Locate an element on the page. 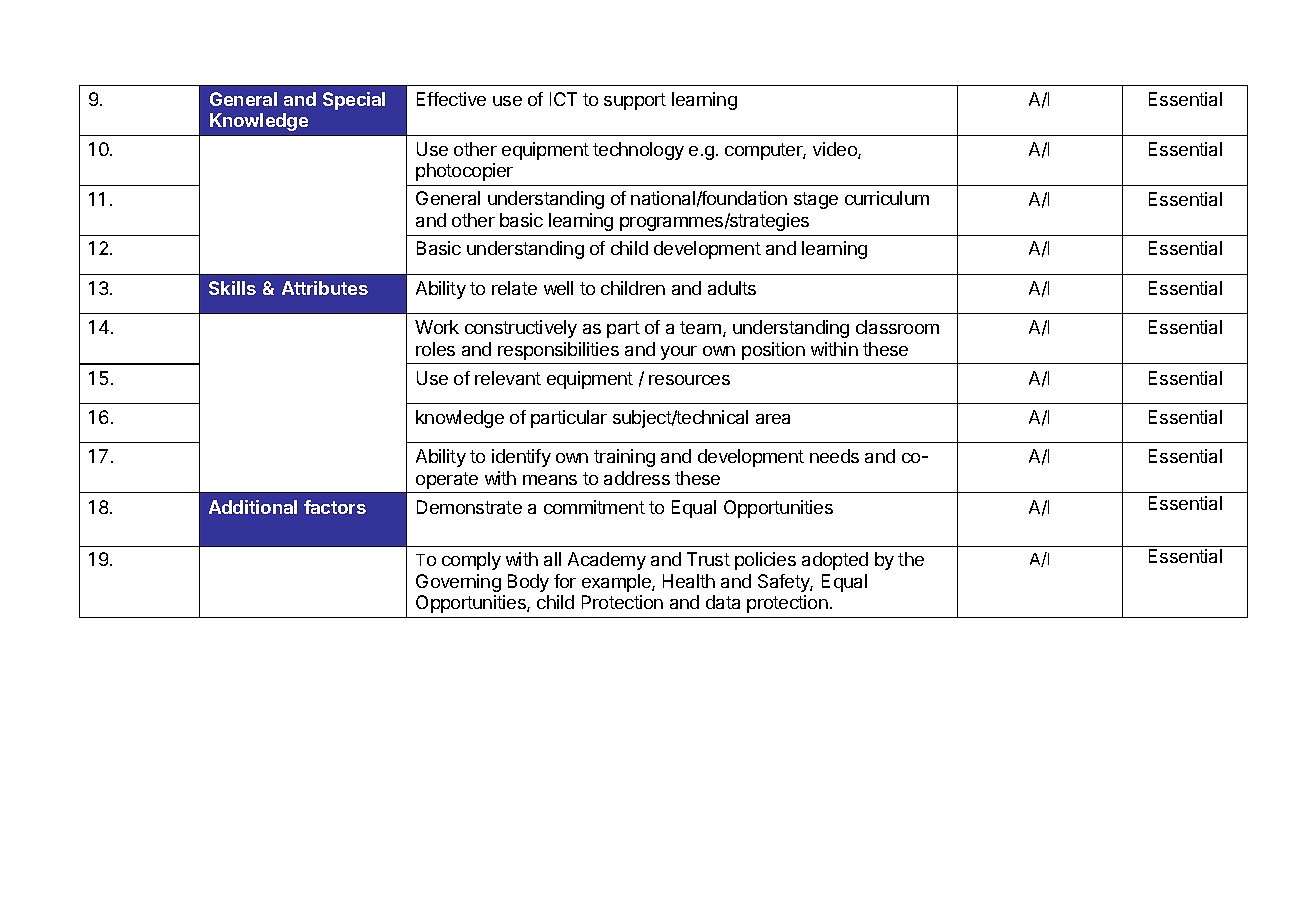 This document has height=924, width=1307. needs is located at coordinates (834, 456).
